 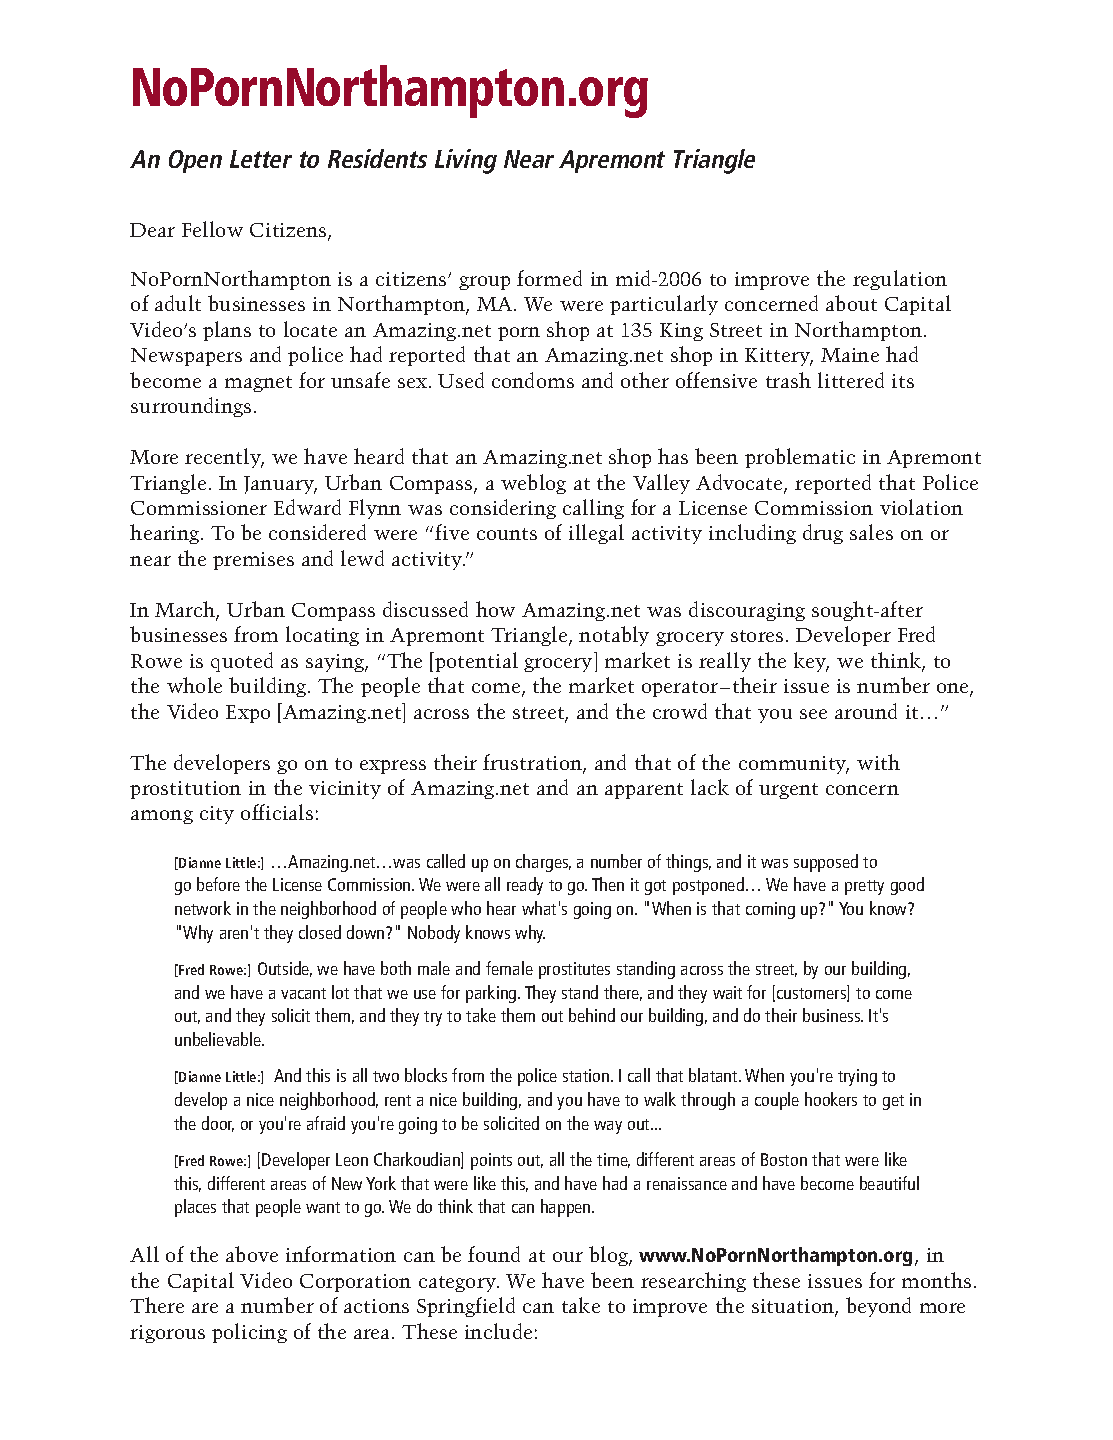 What do you see at coordinates (507, 534) in the screenshot?
I see `counts` at bounding box center [507, 534].
